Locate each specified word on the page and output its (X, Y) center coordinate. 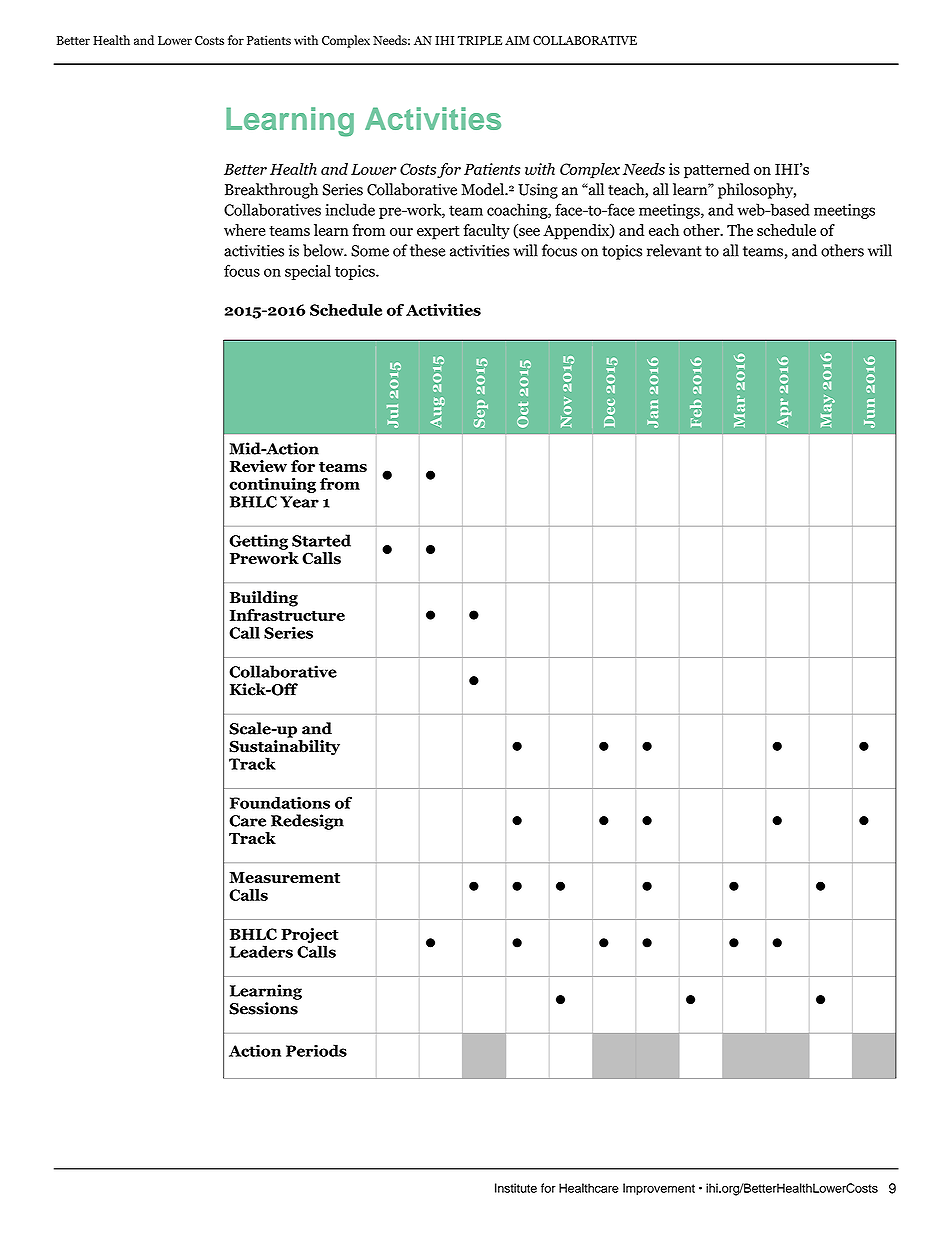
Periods (316, 1050)
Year (299, 502)
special (308, 272)
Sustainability (284, 749)
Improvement (659, 1189)
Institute (516, 1188)
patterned (717, 170)
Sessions (263, 1008)
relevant (674, 250)
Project (309, 935)
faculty (486, 231)
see (528, 233)
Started (321, 540)
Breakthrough (271, 191)
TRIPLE (479, 40)
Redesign (307, 822)
